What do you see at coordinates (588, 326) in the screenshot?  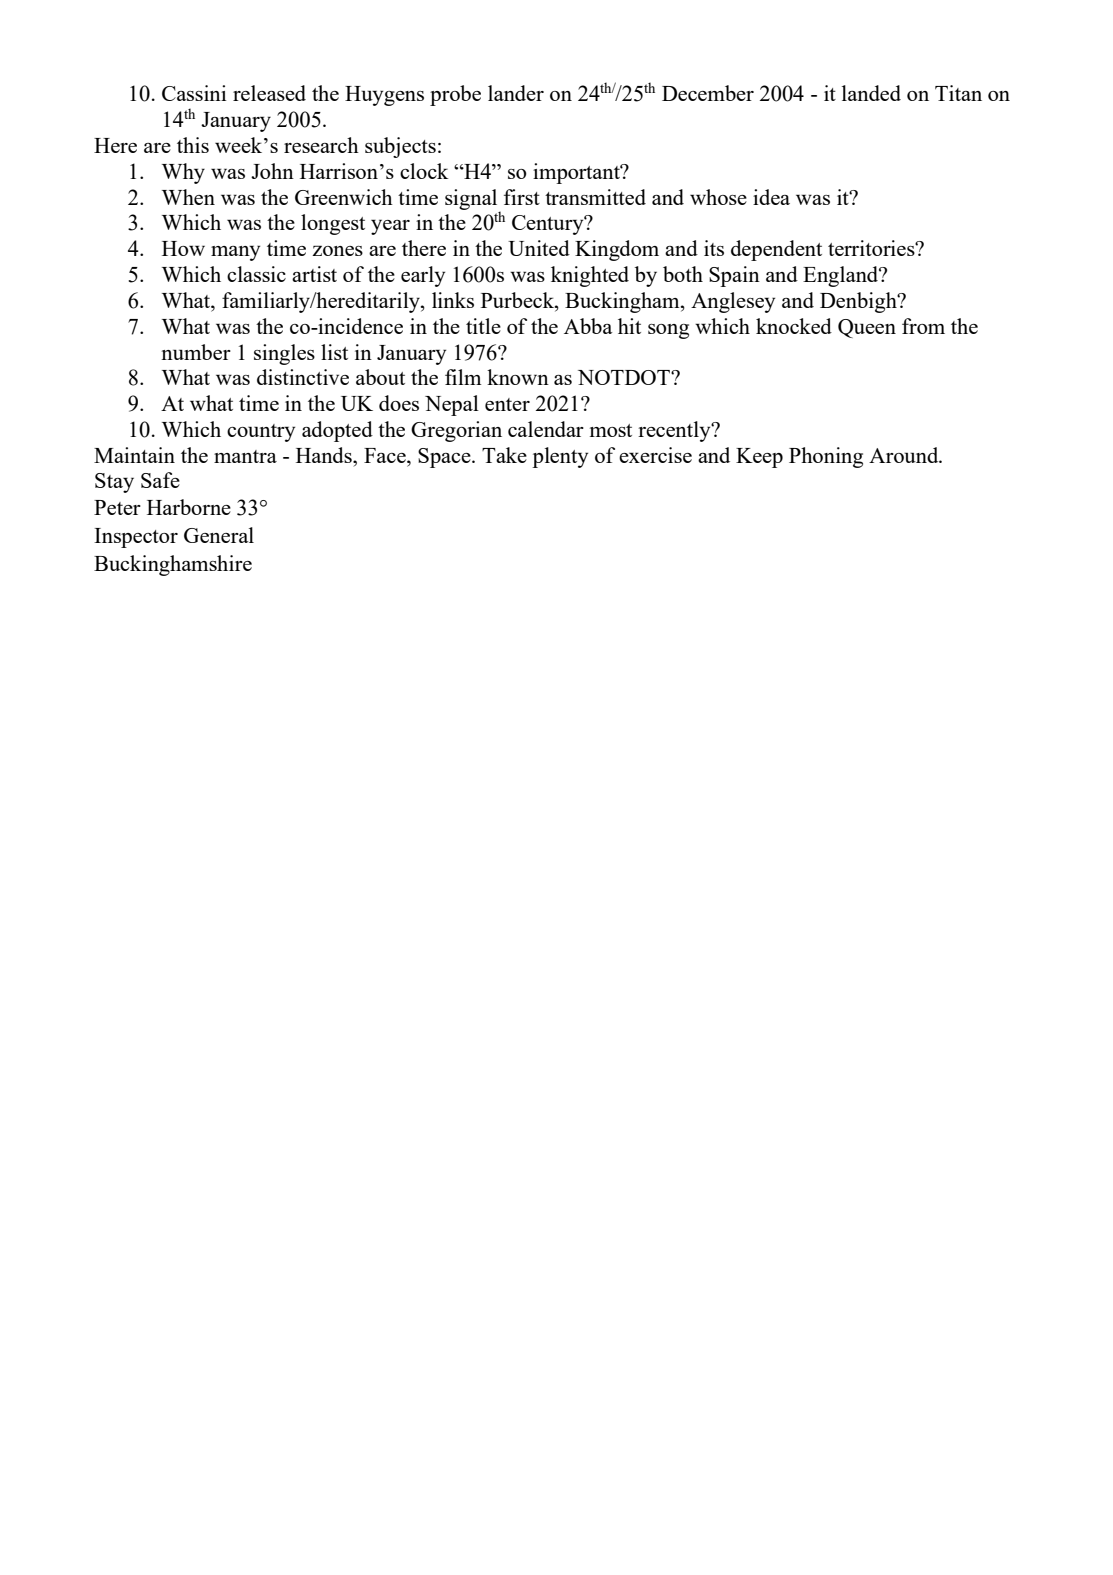 I see `Abba` at bounding box center [588, 326].
